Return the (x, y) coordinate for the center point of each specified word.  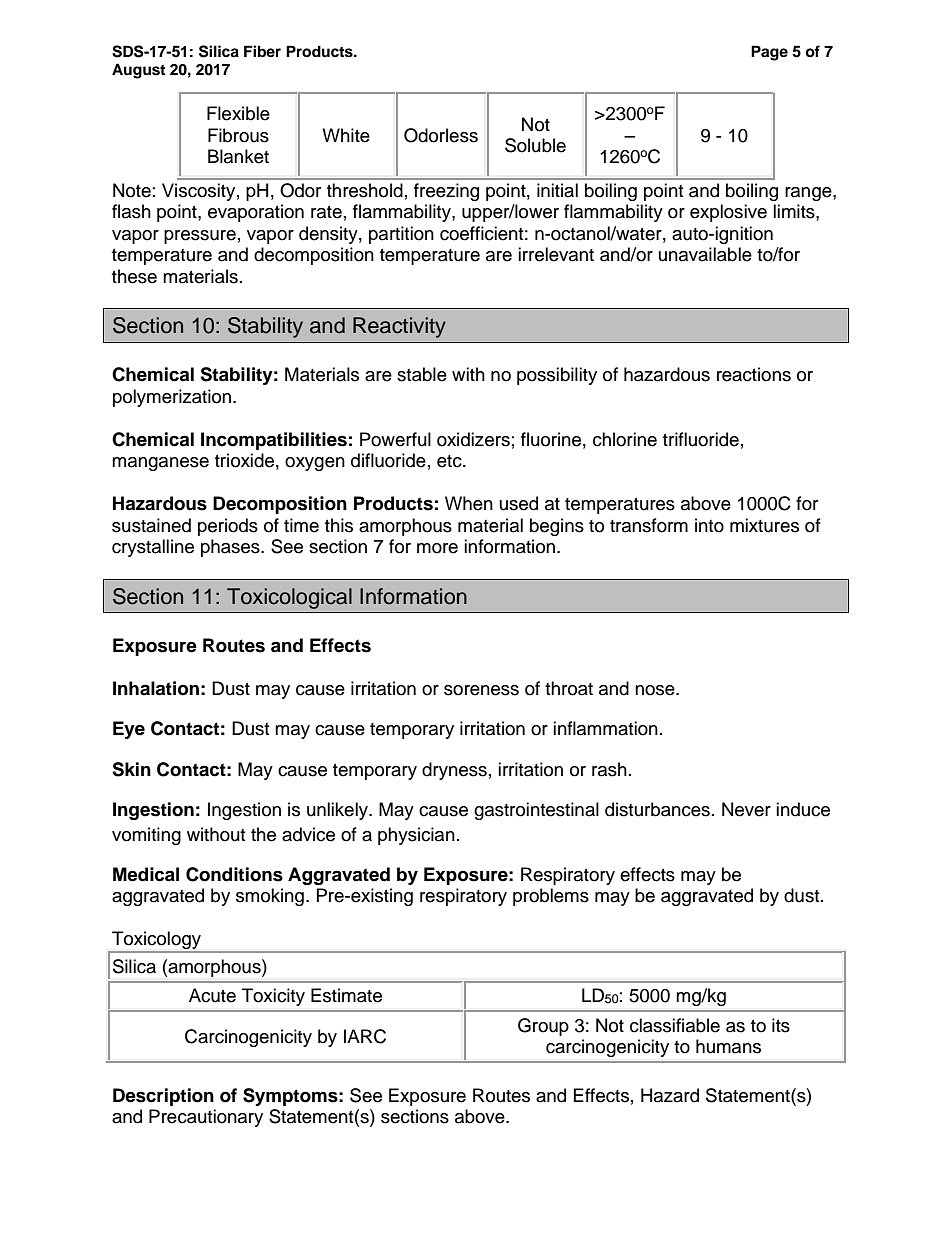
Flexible (238, 113)
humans (728, 1046)
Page (769, 53)
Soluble (535, 145)
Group (543, 1027)
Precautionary (206, 1118)
